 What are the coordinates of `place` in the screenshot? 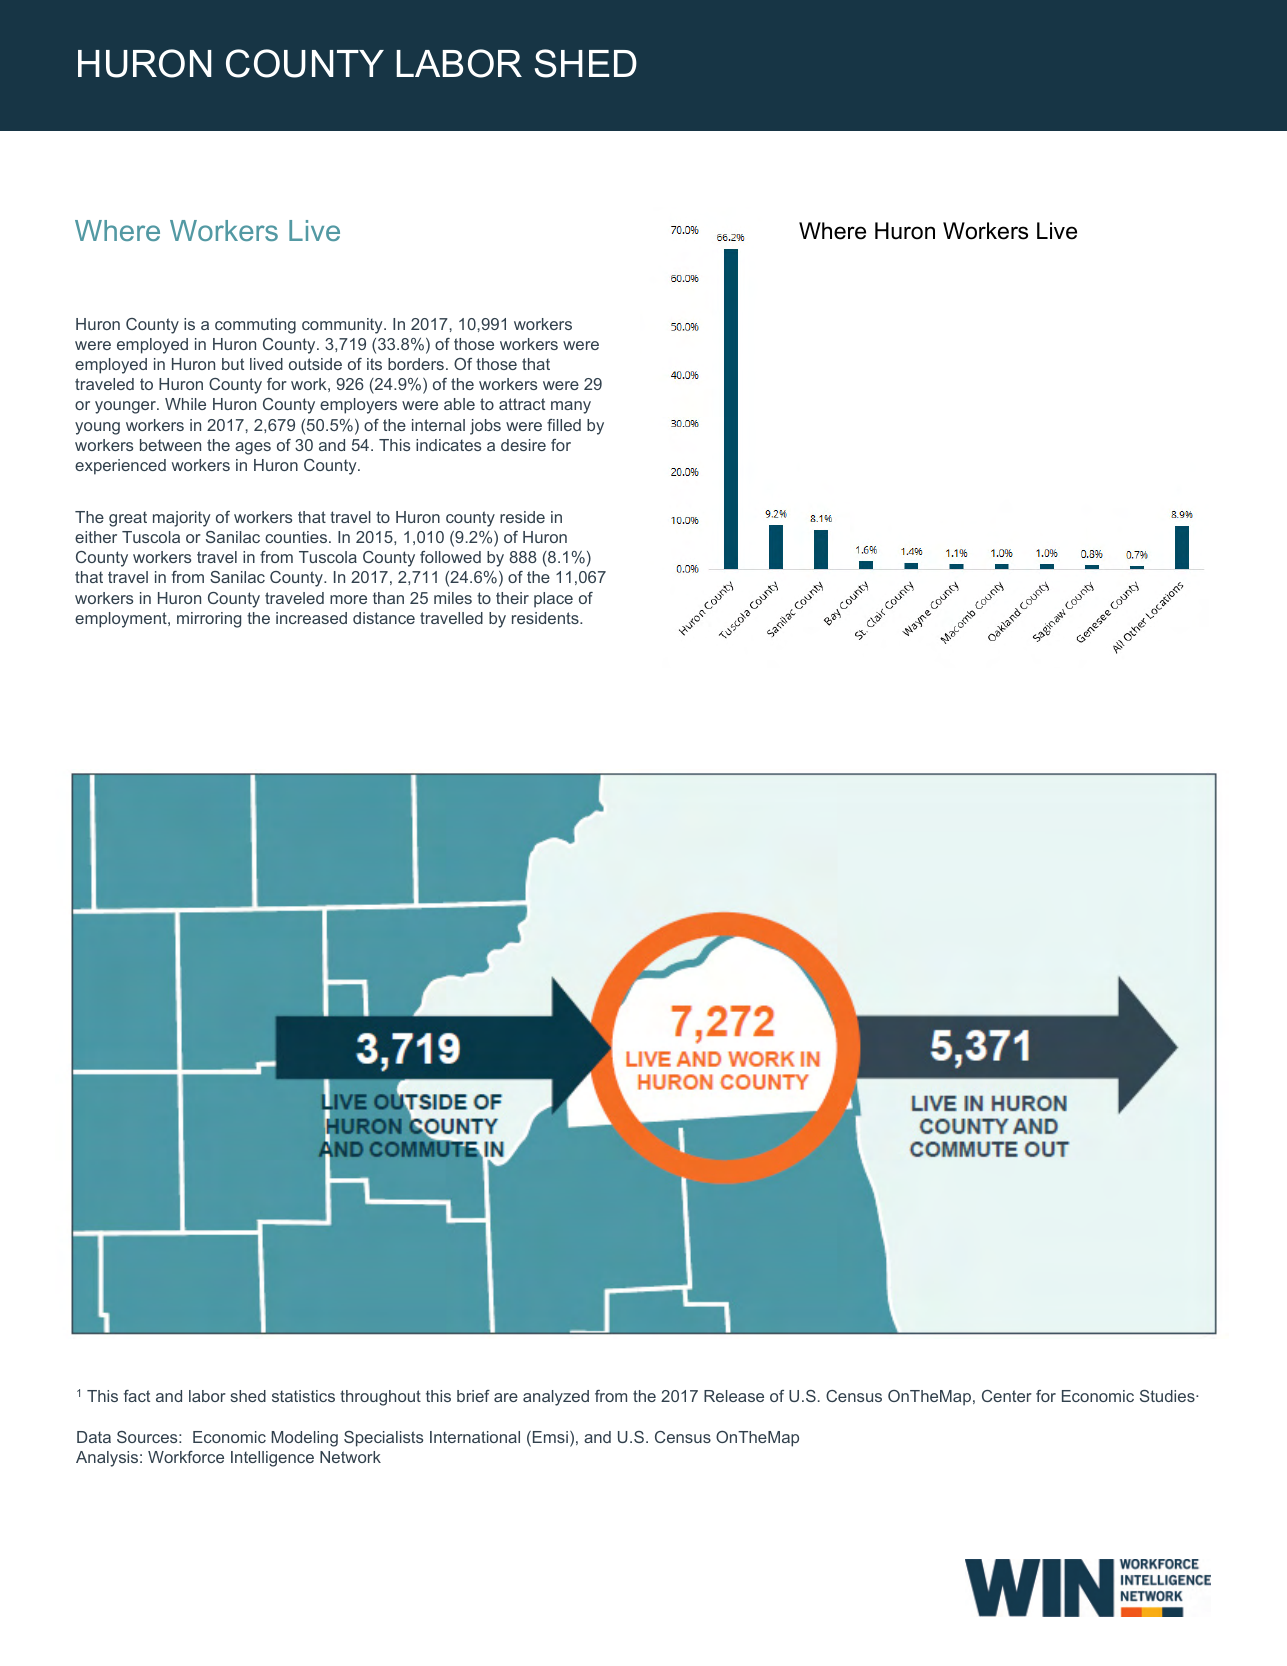 It's located at (553, 600).
